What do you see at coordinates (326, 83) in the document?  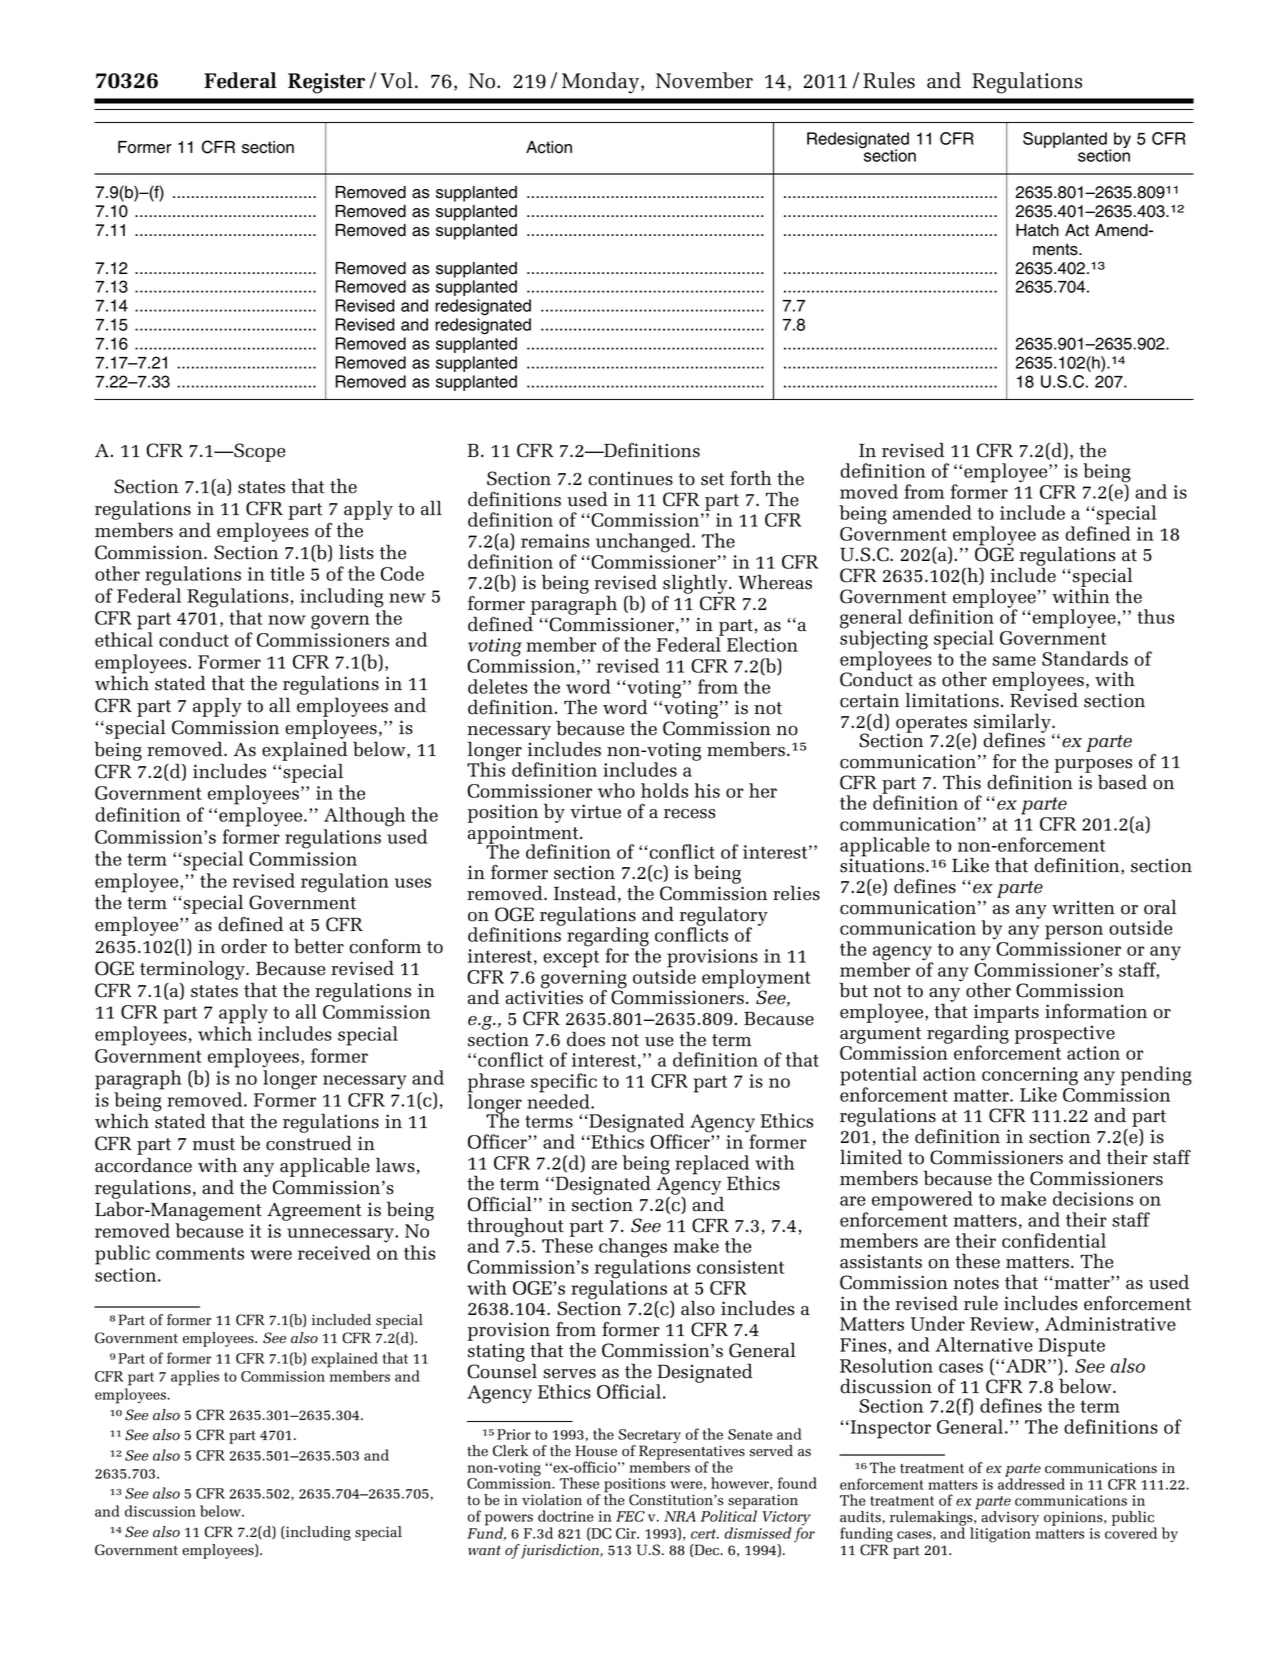 I see `Register` at bounding box center [326, 83].
